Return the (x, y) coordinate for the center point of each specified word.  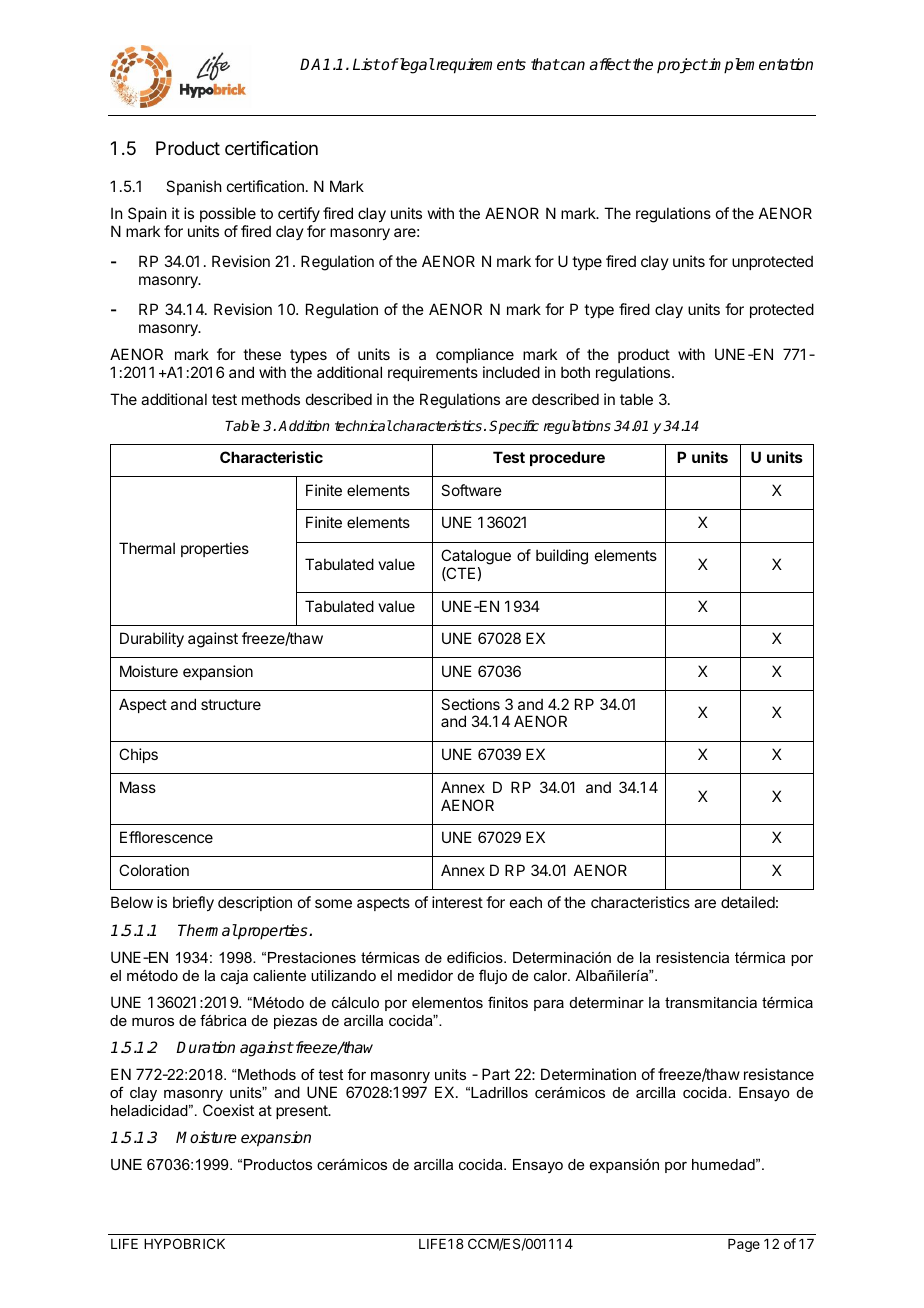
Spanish (194, 187)
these (262, 354)
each (526, 902)
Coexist (228, 1110)
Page (744, 1245)
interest (457, 902)
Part (496, 1074)
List (366, 64)
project (682, 66)
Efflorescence (166, 837)
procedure (567, 458)
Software (471, 490)
